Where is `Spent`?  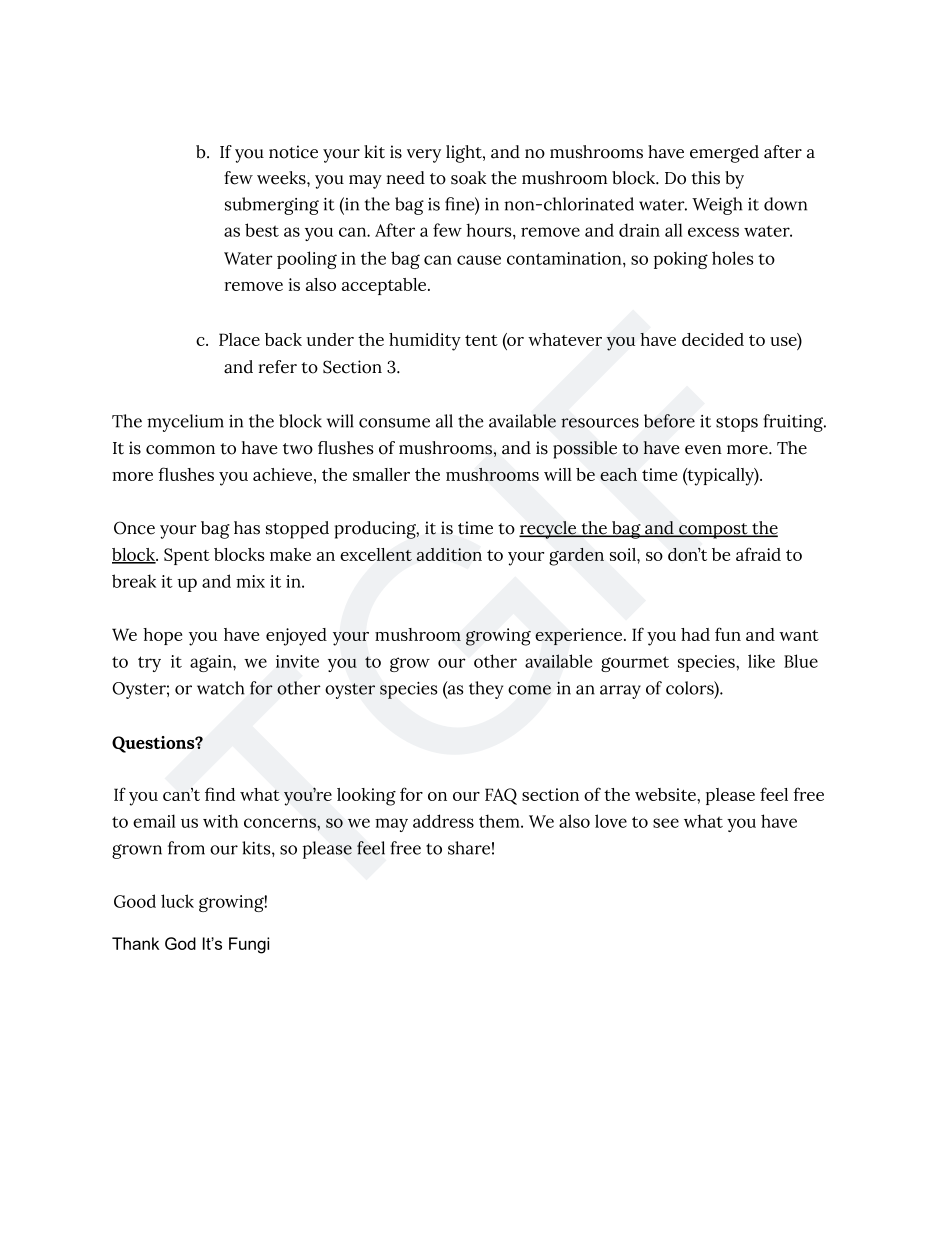
Spent is located at coordinates (187, 556).
